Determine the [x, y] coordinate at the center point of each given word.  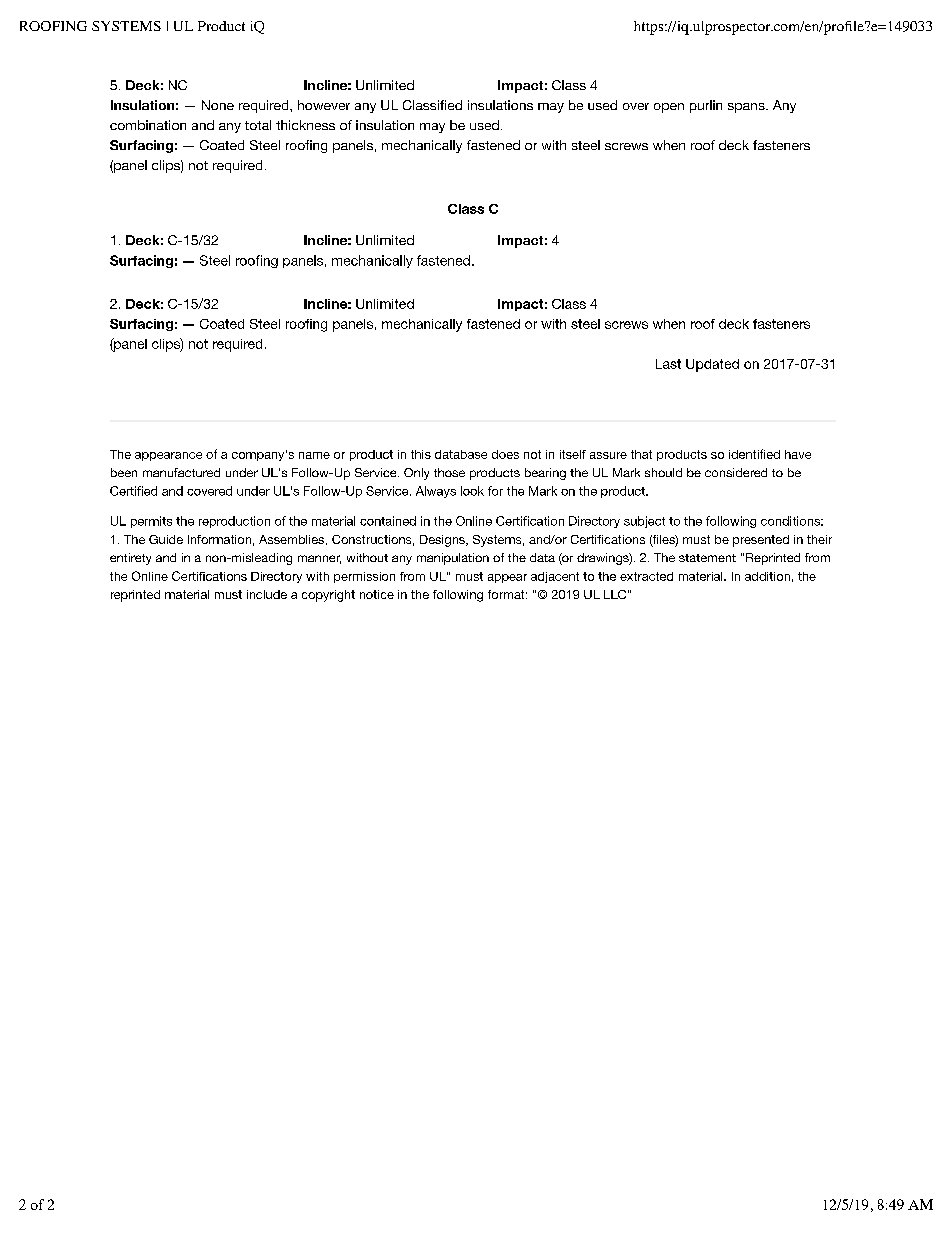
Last [668, 364]
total [258, 125]
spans [747, 108]
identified [754, 454]
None [218, 105]
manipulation [453, 559]
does [505, 454]
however [324, 105]
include [267, 594]
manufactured [181, 472]
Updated [712, 365]
